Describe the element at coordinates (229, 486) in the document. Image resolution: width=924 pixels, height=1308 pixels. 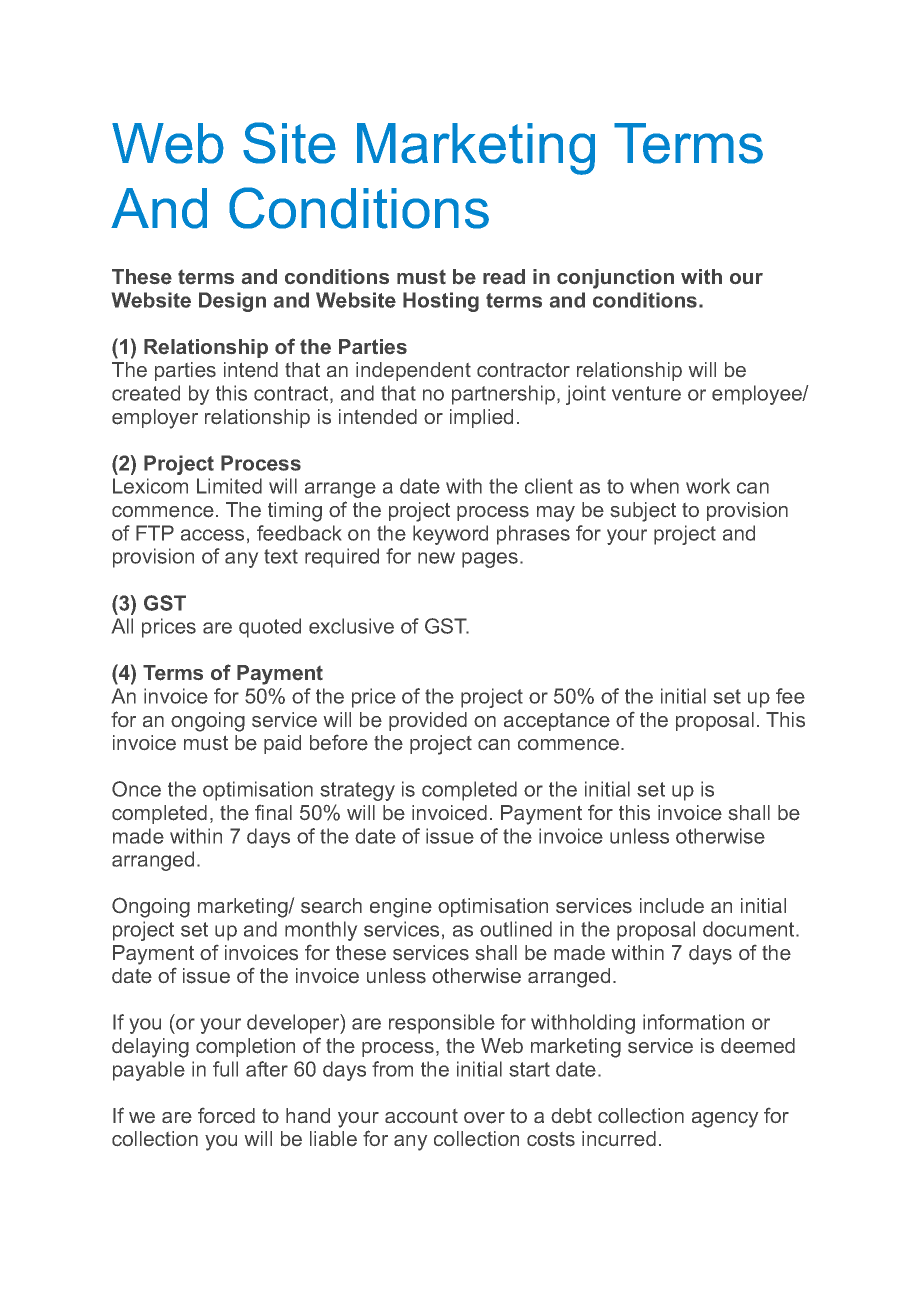
I see `Limited` at that location.
